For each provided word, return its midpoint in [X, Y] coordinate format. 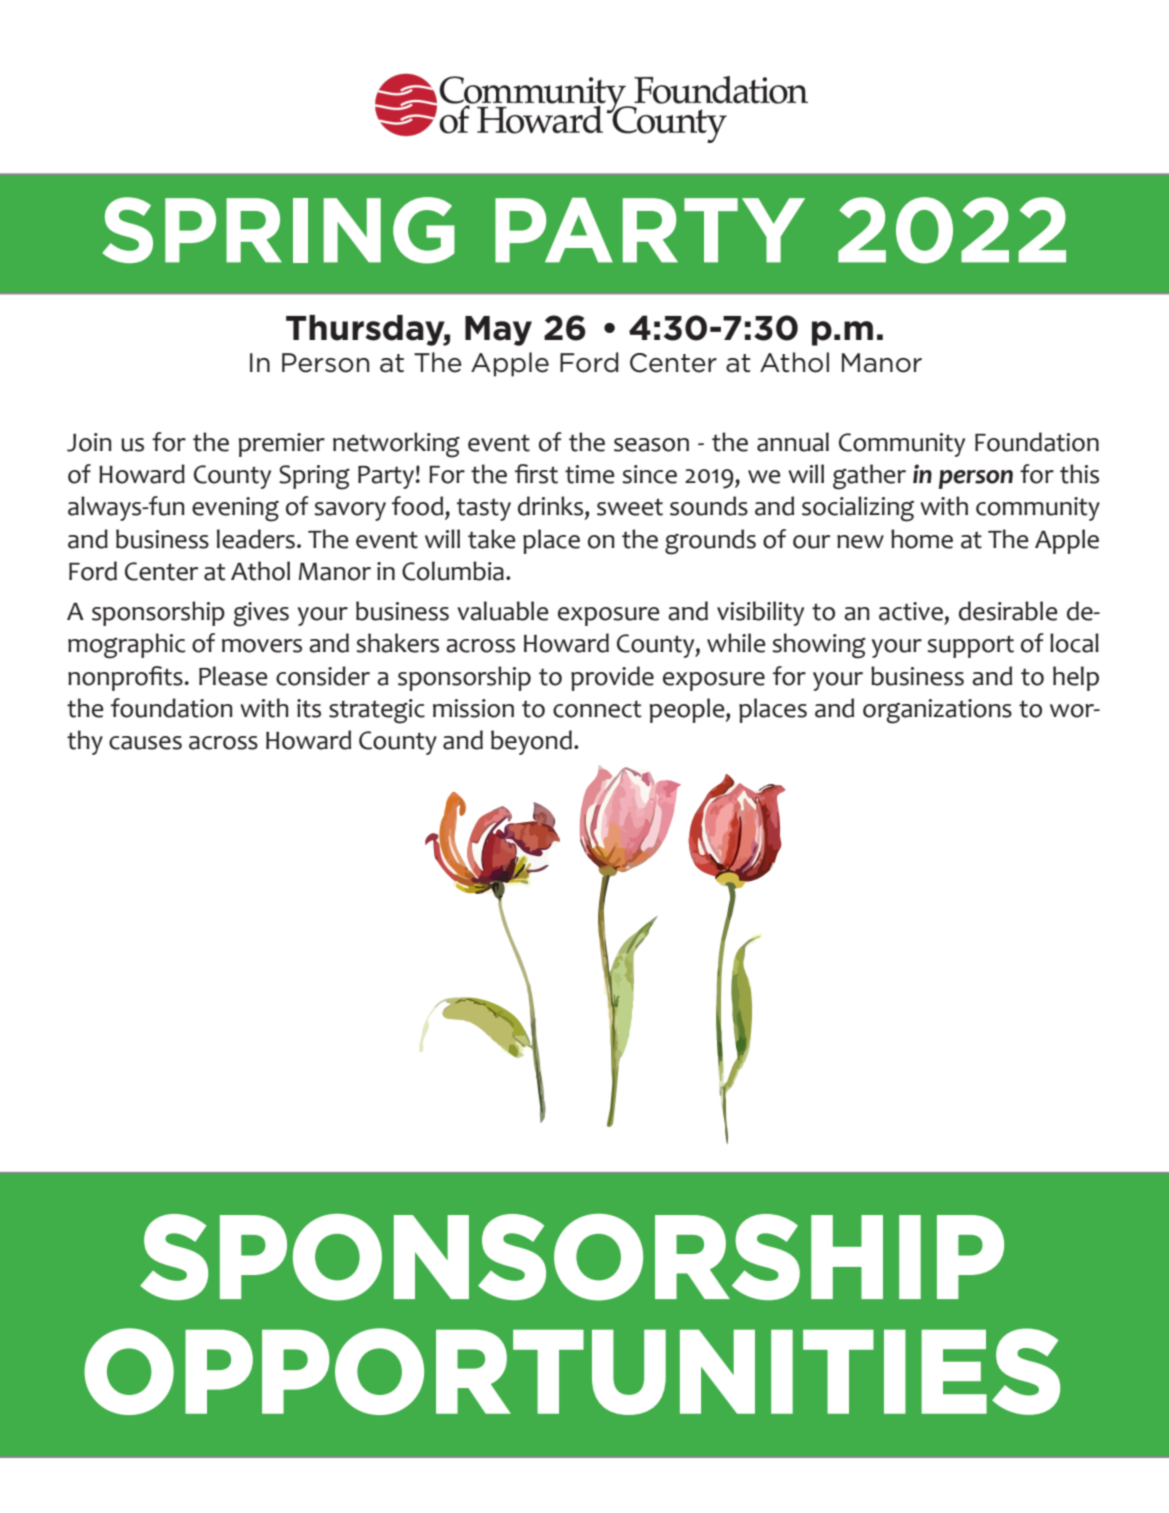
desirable [1008, 611]
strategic [377, 711]
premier [282, 445]
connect [597, 709]
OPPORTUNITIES [572, 1371]
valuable [502, 611]
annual [793, 442]
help [1076, 678]
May [498, 331]
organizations [937, 711]
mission [473, 708]
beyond [531, 742]
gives [261, 614]
